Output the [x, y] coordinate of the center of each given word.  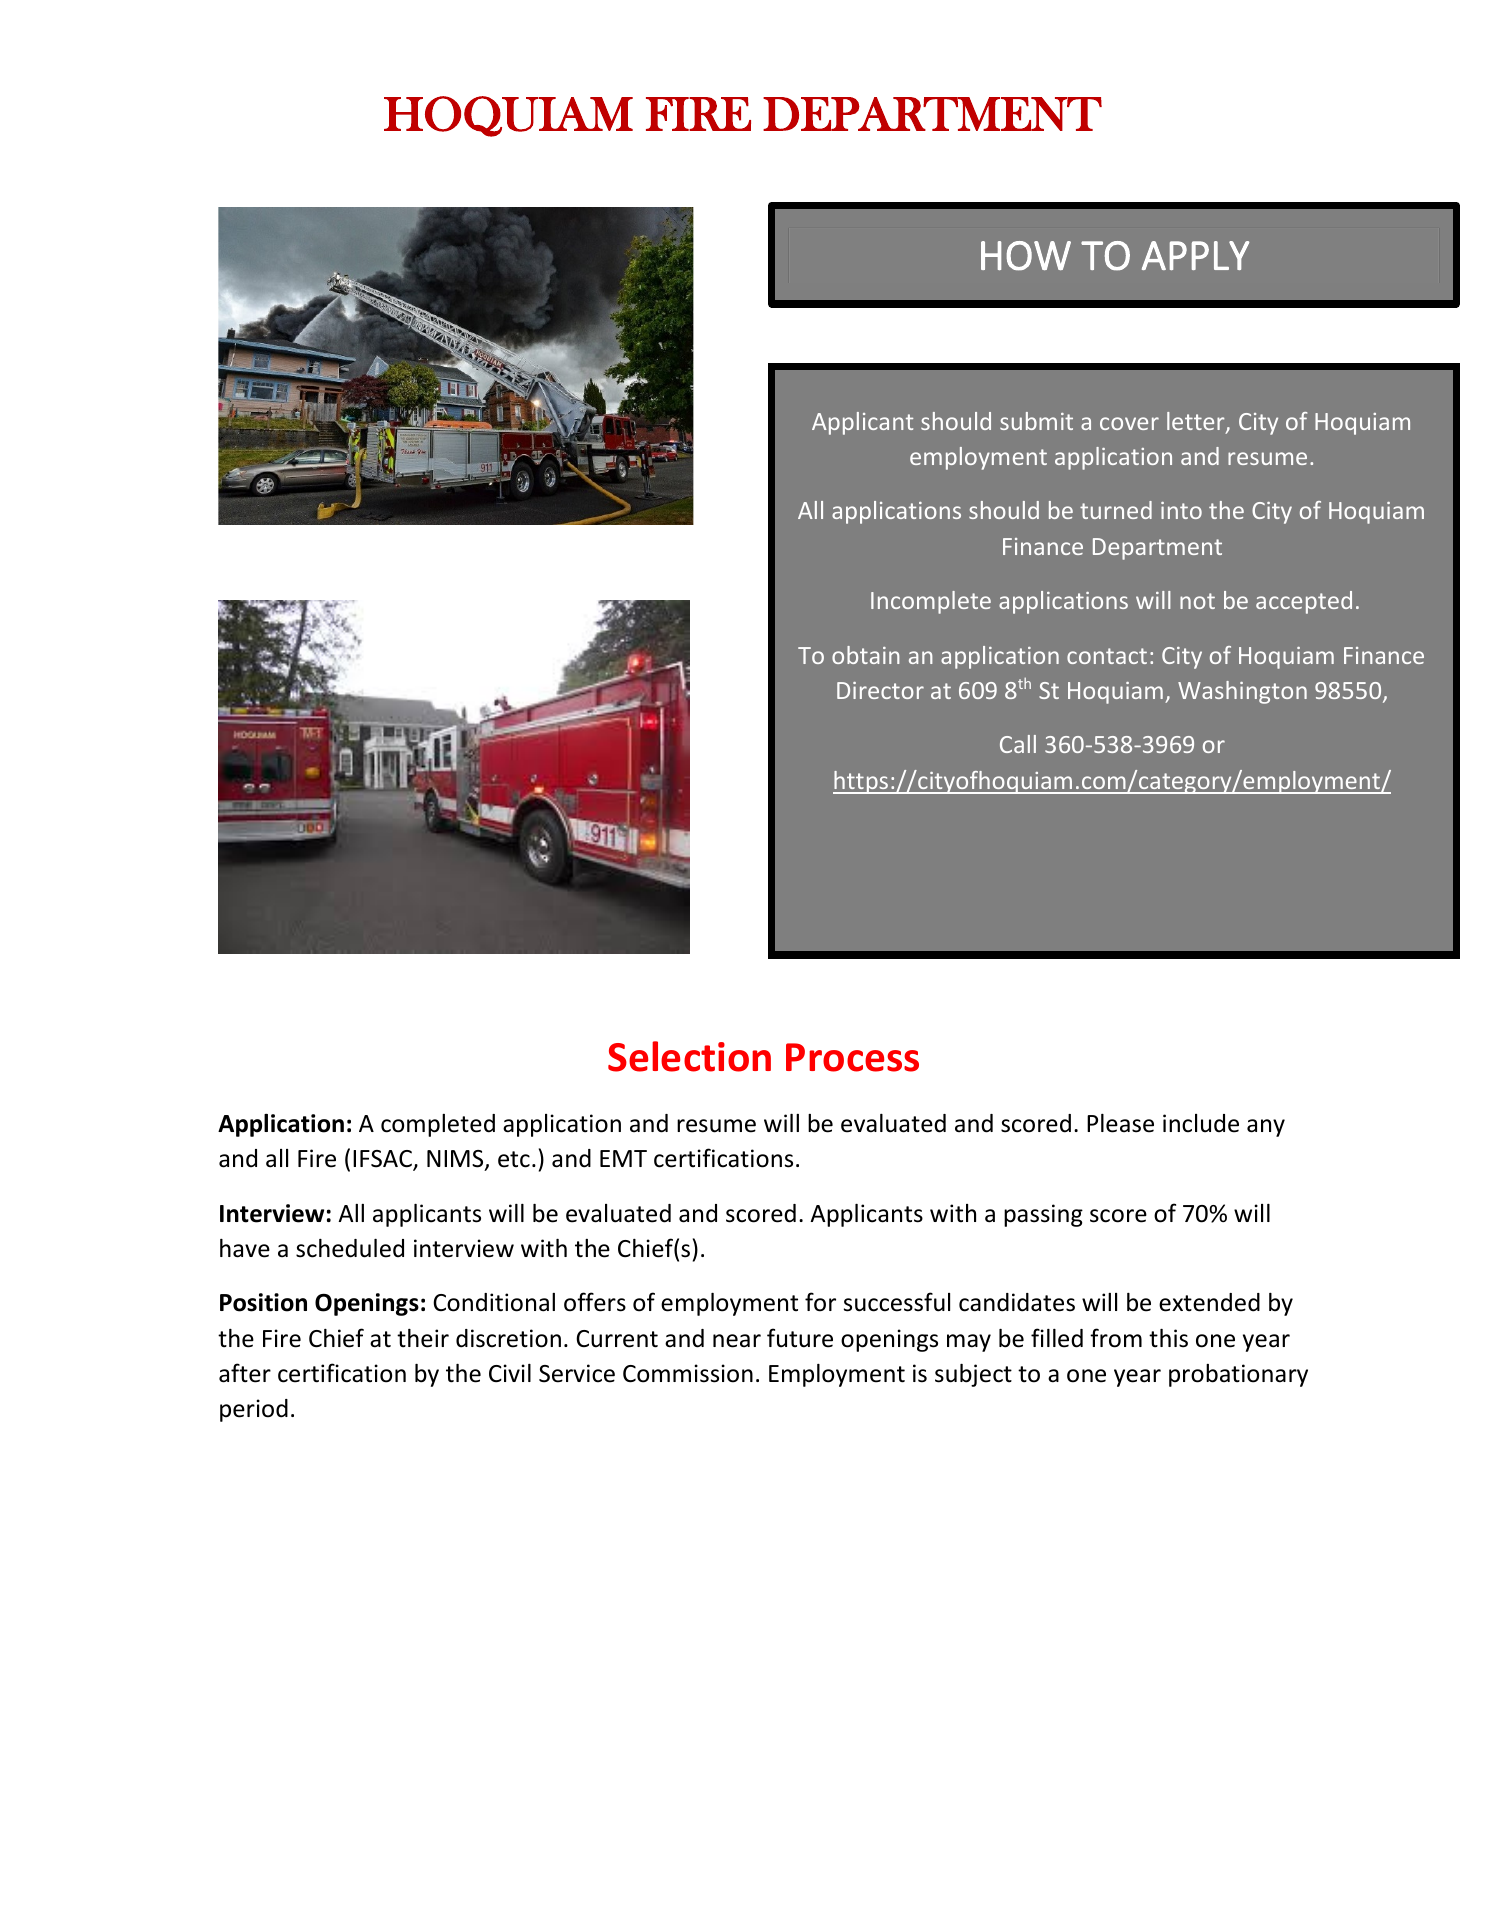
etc [514, 1159]
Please [1120, 1123]
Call [1018, 744]
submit [1036, 421]
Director [880, 690]
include [1201, 1123]
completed [438, 1125]
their [423, 1338]
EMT [623, 1158]
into [1181, 510]
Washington [1242, 692]
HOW [1026, 256]
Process [852, 1057]
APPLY [1195, 255]
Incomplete [931, 602]
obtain [866, 655]
